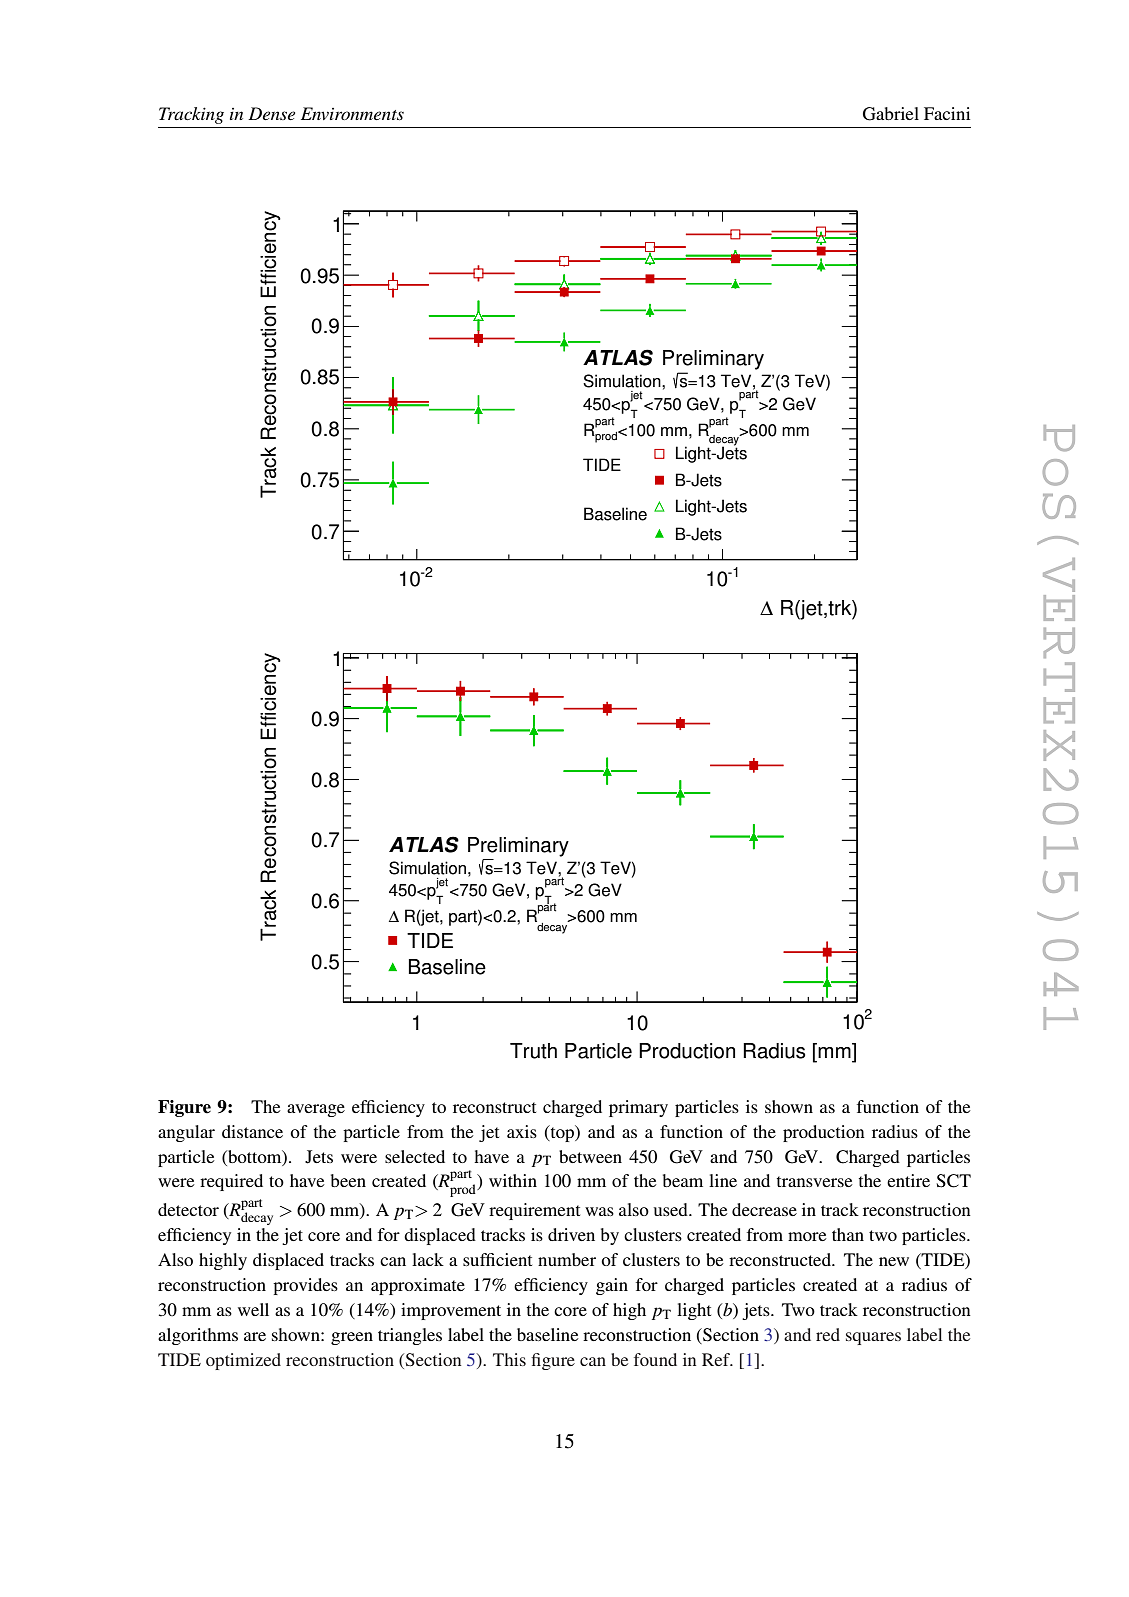  What do you see at coordinates (271, 113) in the document?
I see `Dense` at bounding box center [271, 113].
